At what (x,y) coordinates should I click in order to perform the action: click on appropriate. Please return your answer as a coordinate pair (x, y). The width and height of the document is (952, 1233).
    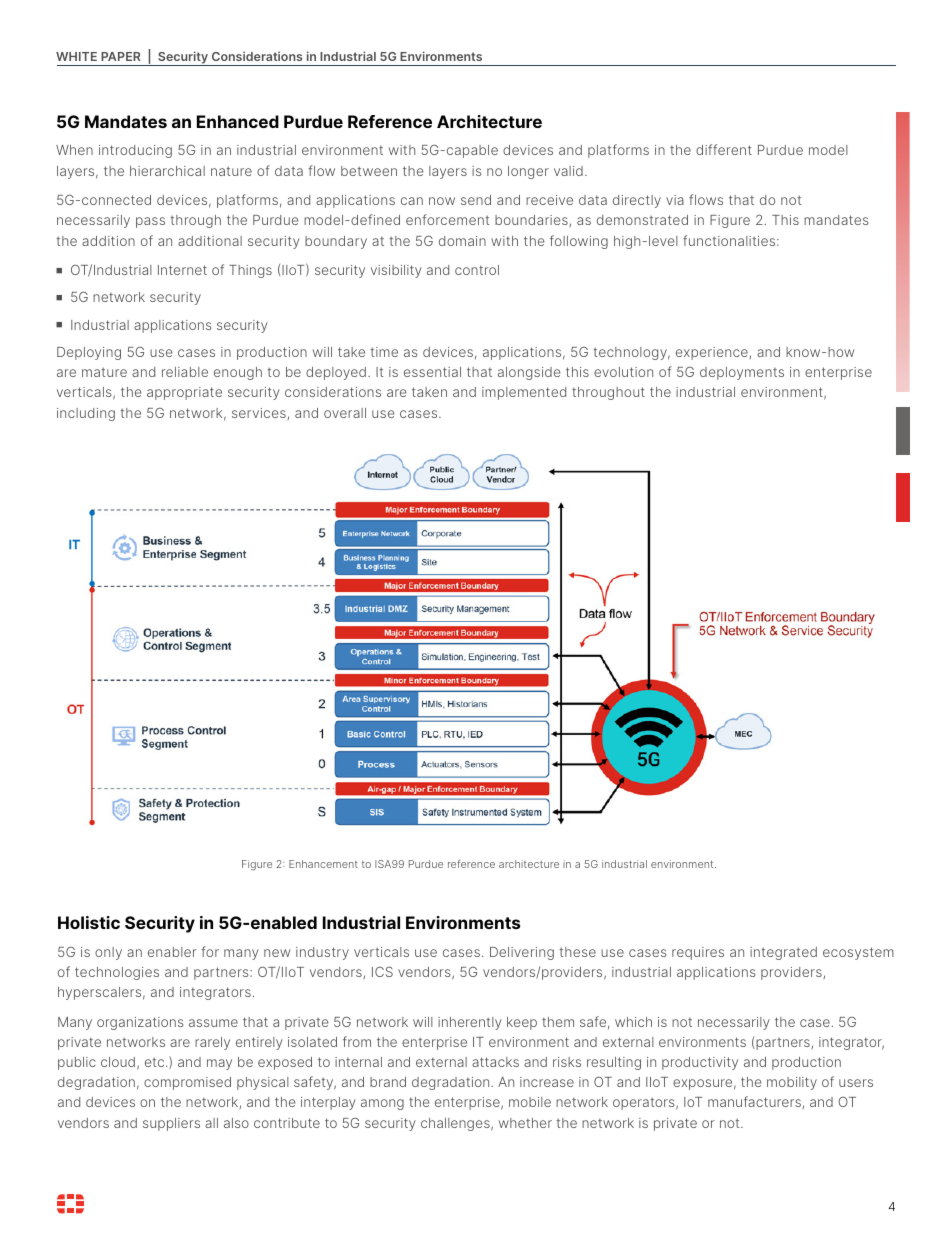
    Looking at the image, I should click on (184, 393).
